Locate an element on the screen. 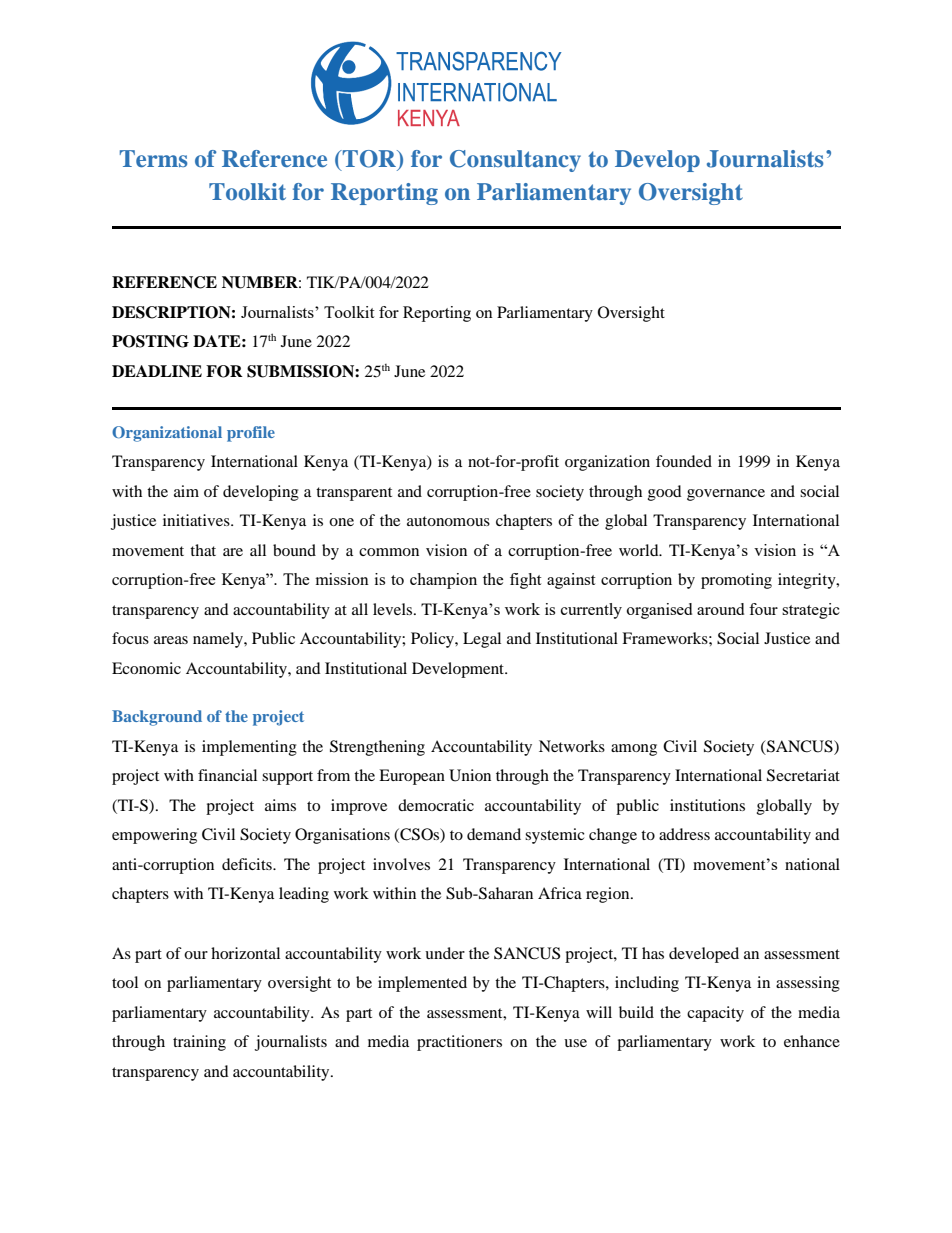 The image size is (952, 1233). Consultancy is located at coordinates (515, 161).
